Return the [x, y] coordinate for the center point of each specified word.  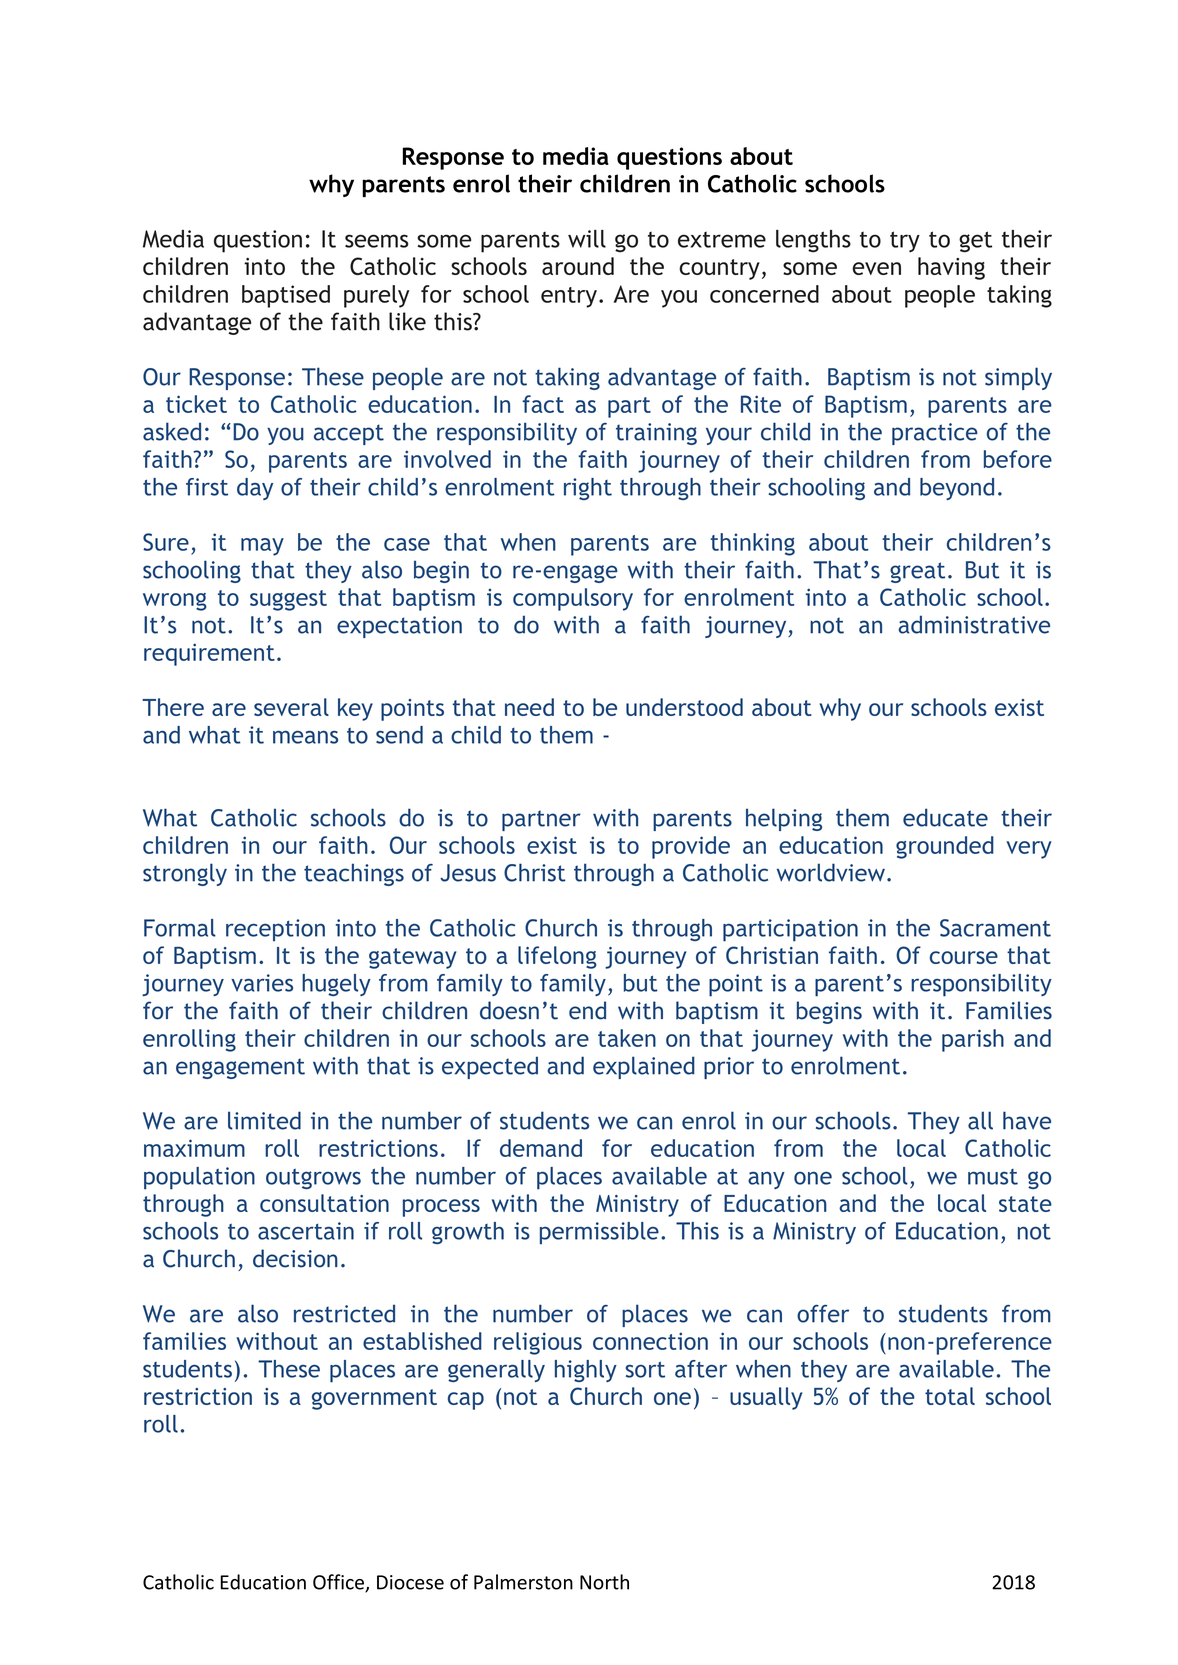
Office [339, 1583]
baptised [286, 296]
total [950, 1396]
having [951, 268]
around [578, 266]
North [604, 1582]
